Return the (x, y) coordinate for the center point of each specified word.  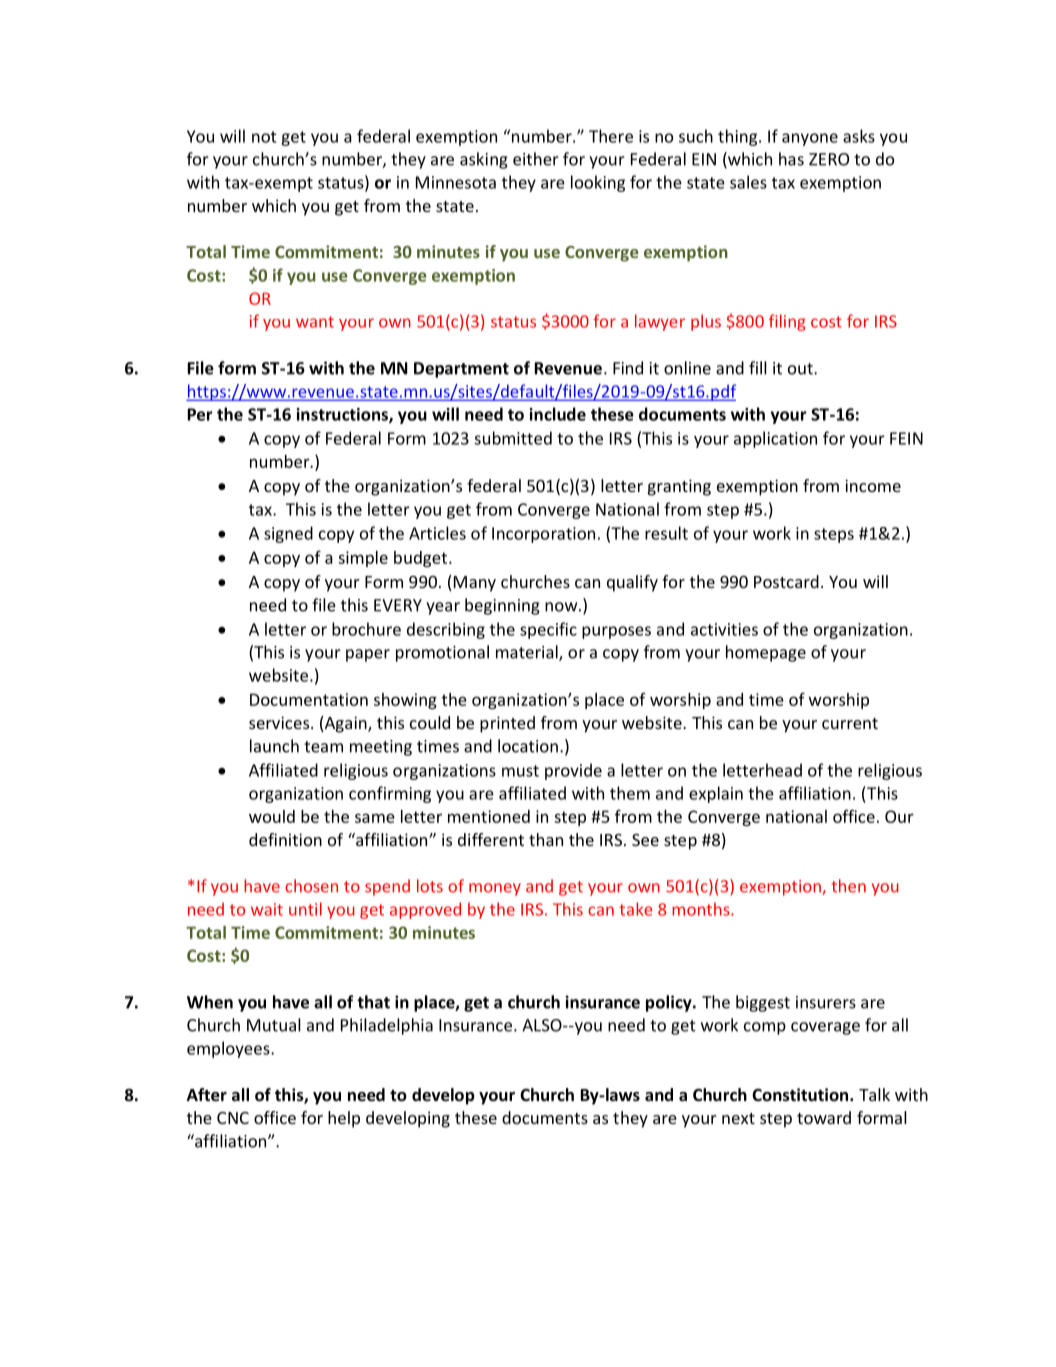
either (536, 159)
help (344, 1119)
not (264, 137)
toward (824, 1117)
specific (548, 630)
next (738, 1118)
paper (368, 655)
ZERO (829, 159)
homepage (766, 653)
